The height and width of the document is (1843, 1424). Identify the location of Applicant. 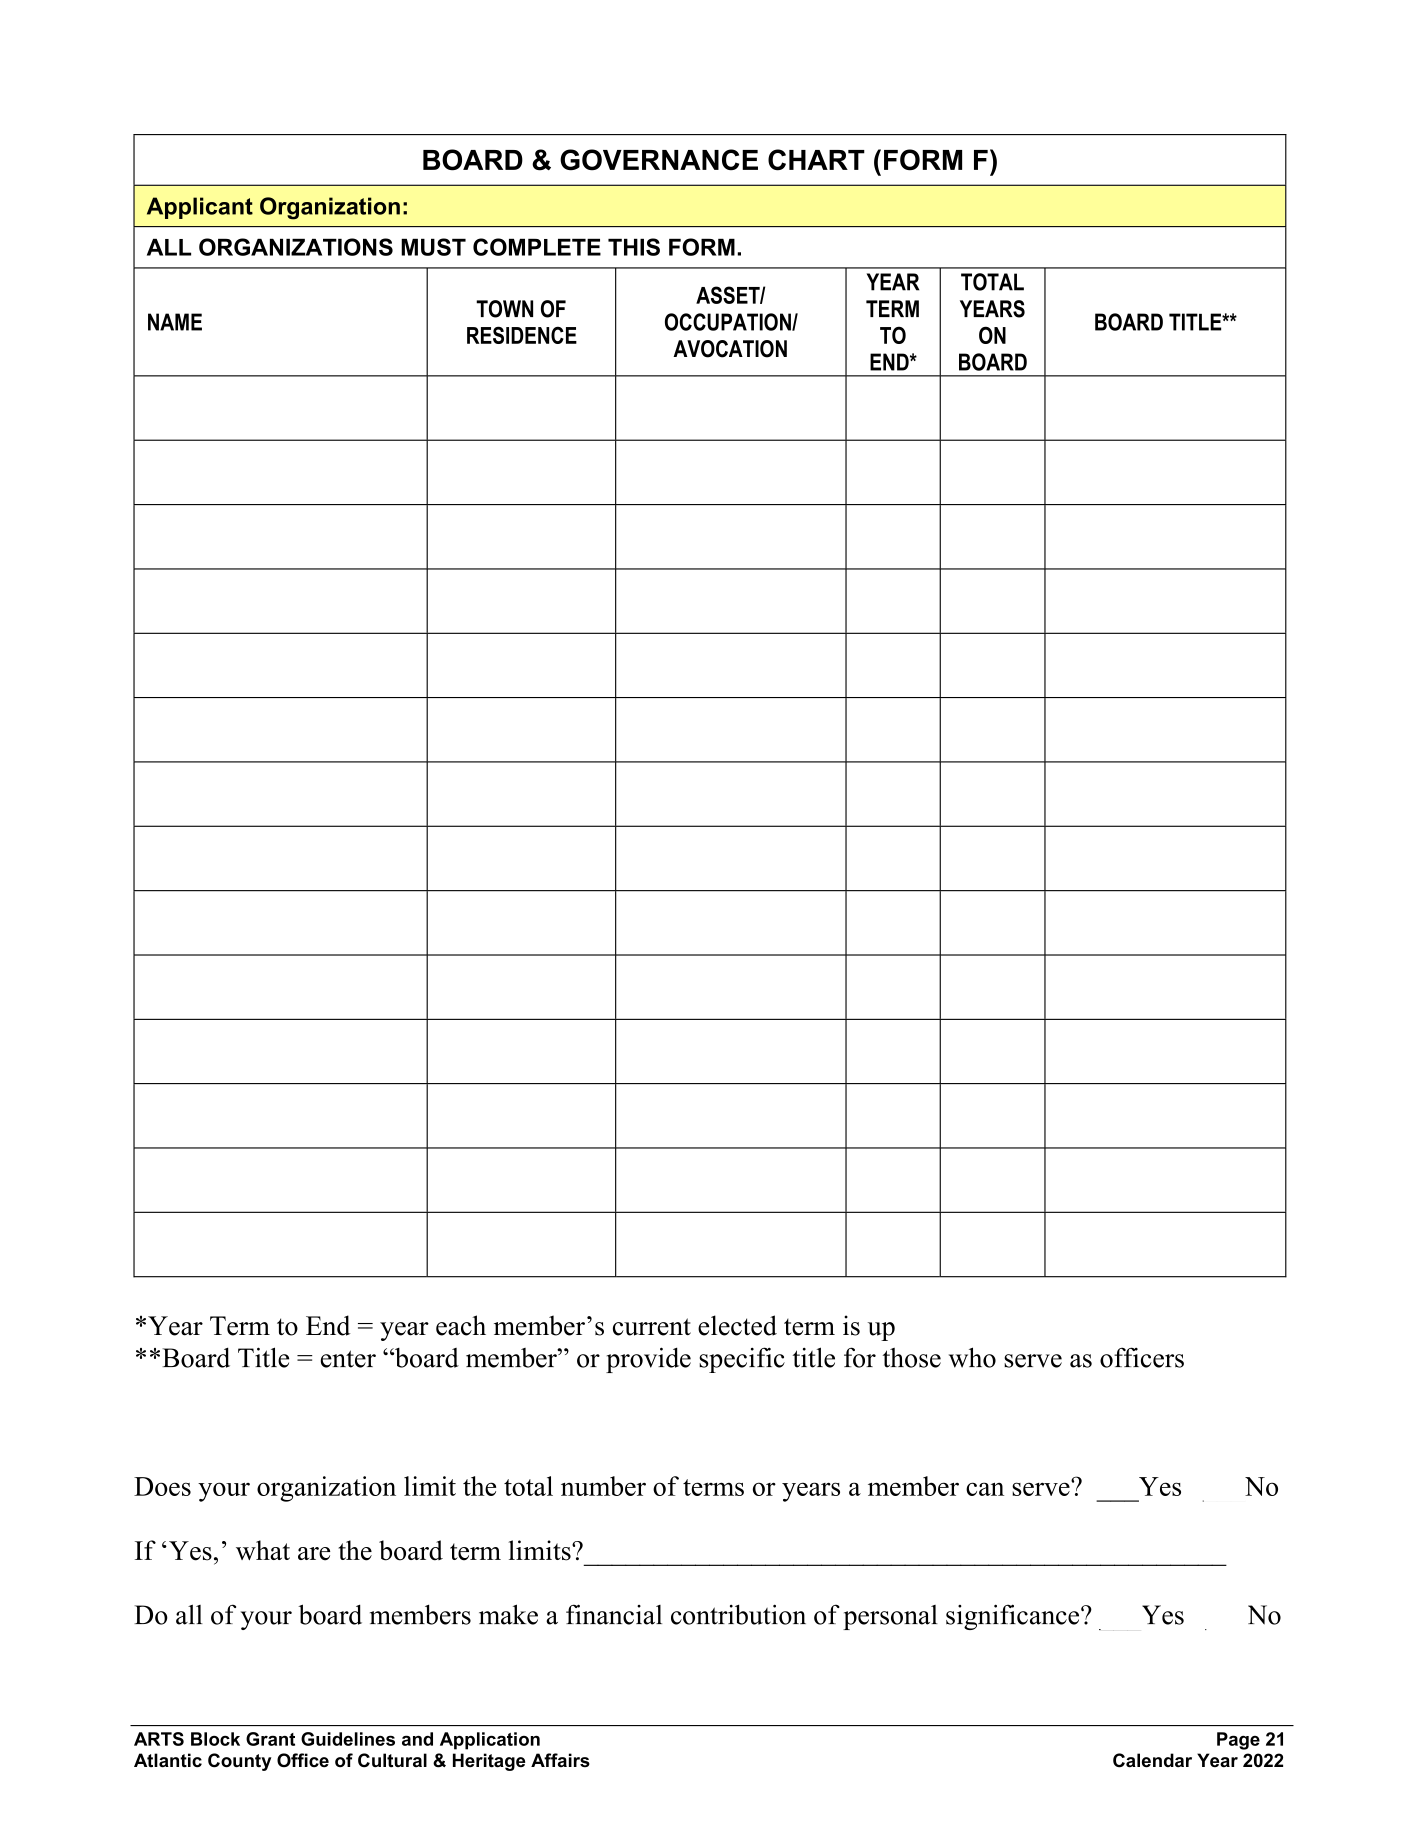
(200, 208).
